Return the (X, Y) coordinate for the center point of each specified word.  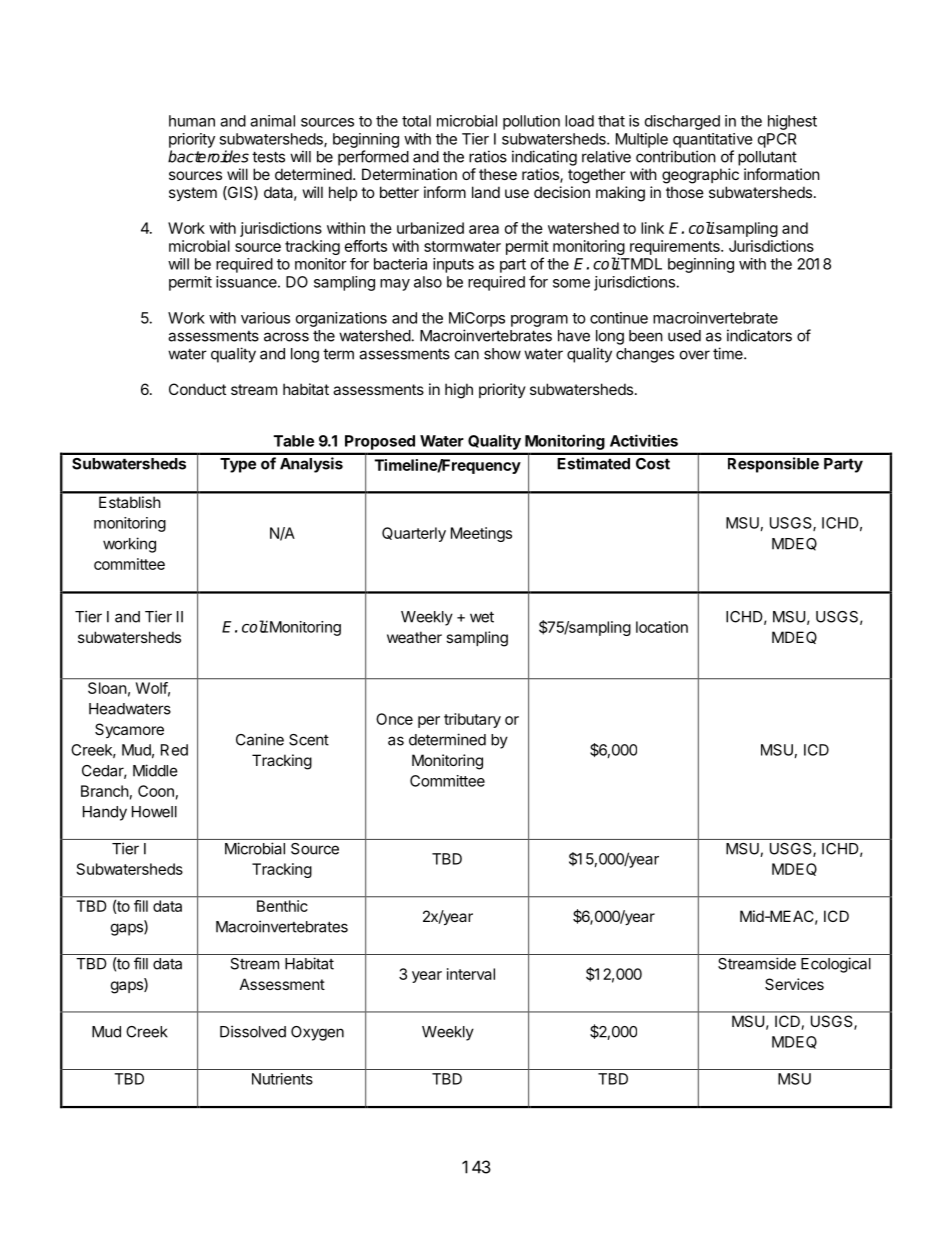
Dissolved (253, 1031)
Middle (155, 770)
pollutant (767, 158)
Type (238, 465)
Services (794, 984)
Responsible (773, 465)
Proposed (380, 442)
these (498, 174)
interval (471, 974)
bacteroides (208, 156)
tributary (472, 720)
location (662, 627)
